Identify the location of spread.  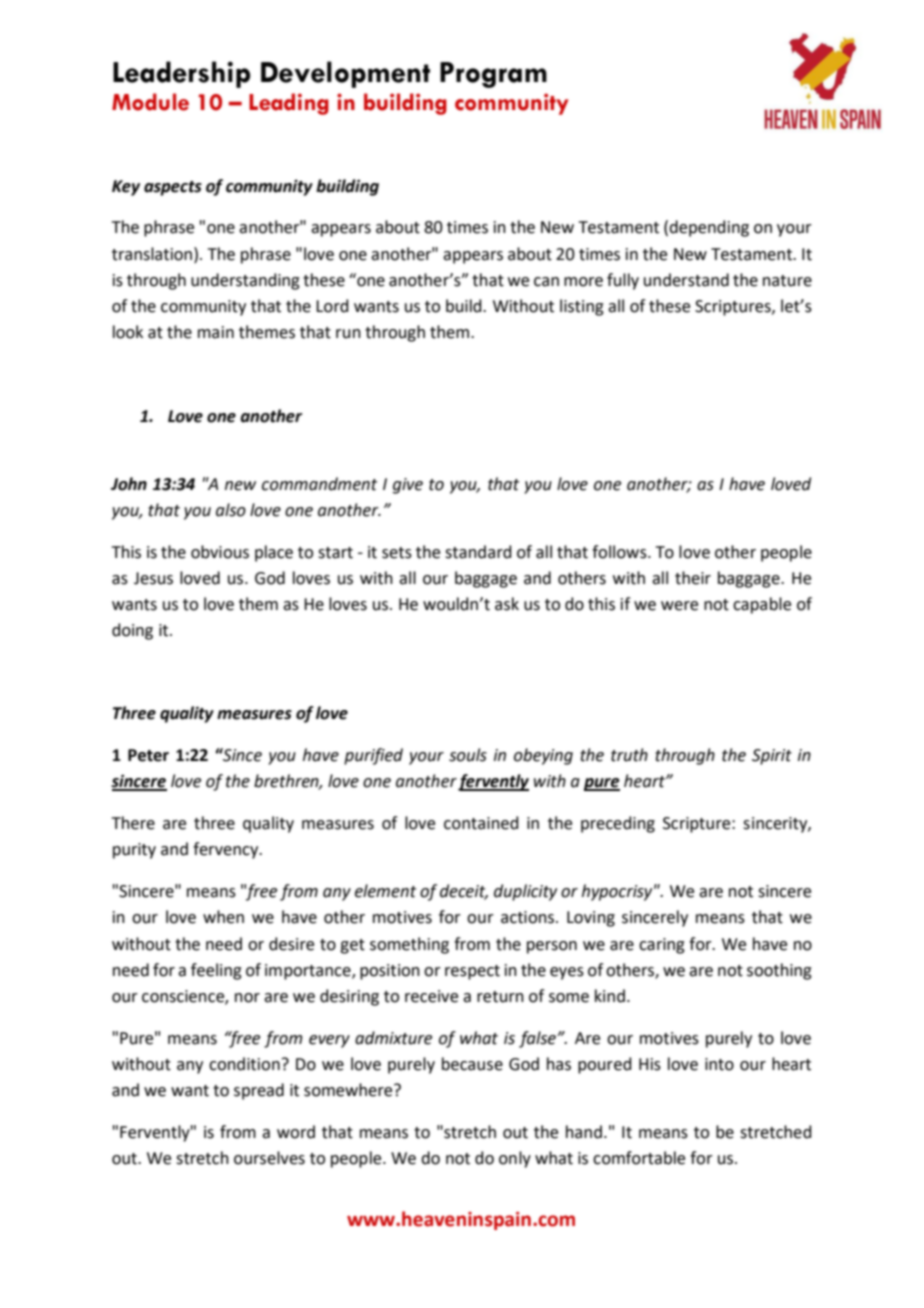
(259, 1091).
